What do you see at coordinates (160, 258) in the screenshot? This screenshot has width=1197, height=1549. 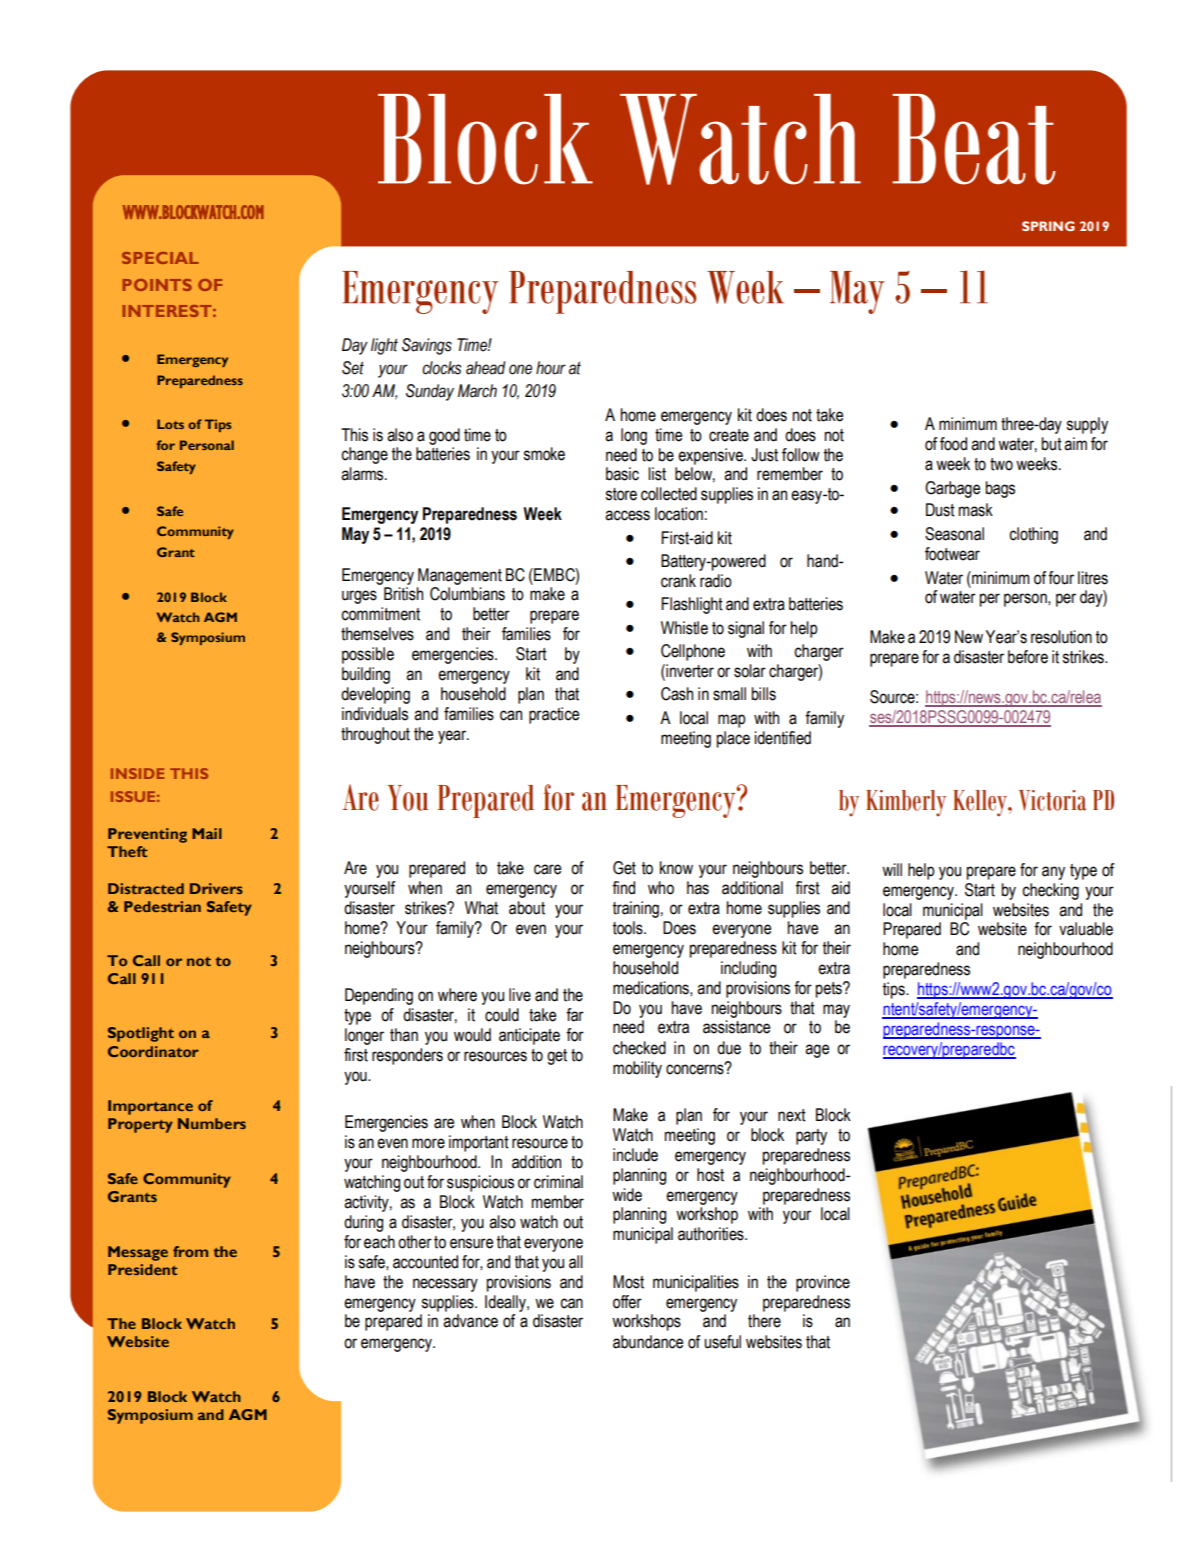 I see `SPECIAL` at bounding box center [160, 258].
